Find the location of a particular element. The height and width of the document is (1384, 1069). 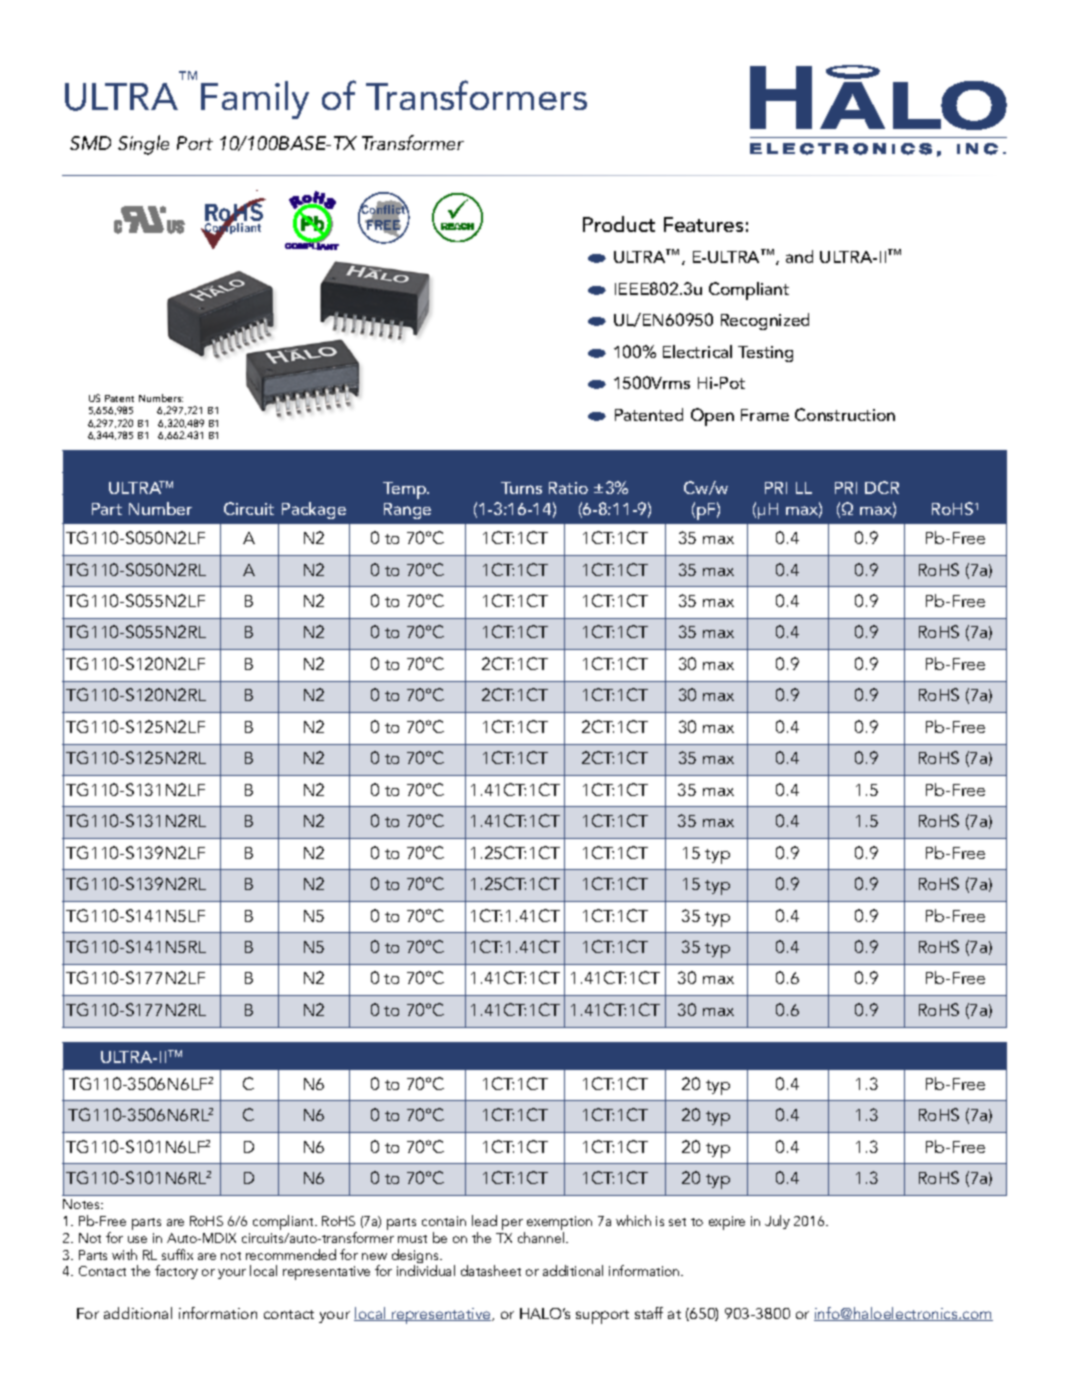

Features is located at coordinates (703, 224).
